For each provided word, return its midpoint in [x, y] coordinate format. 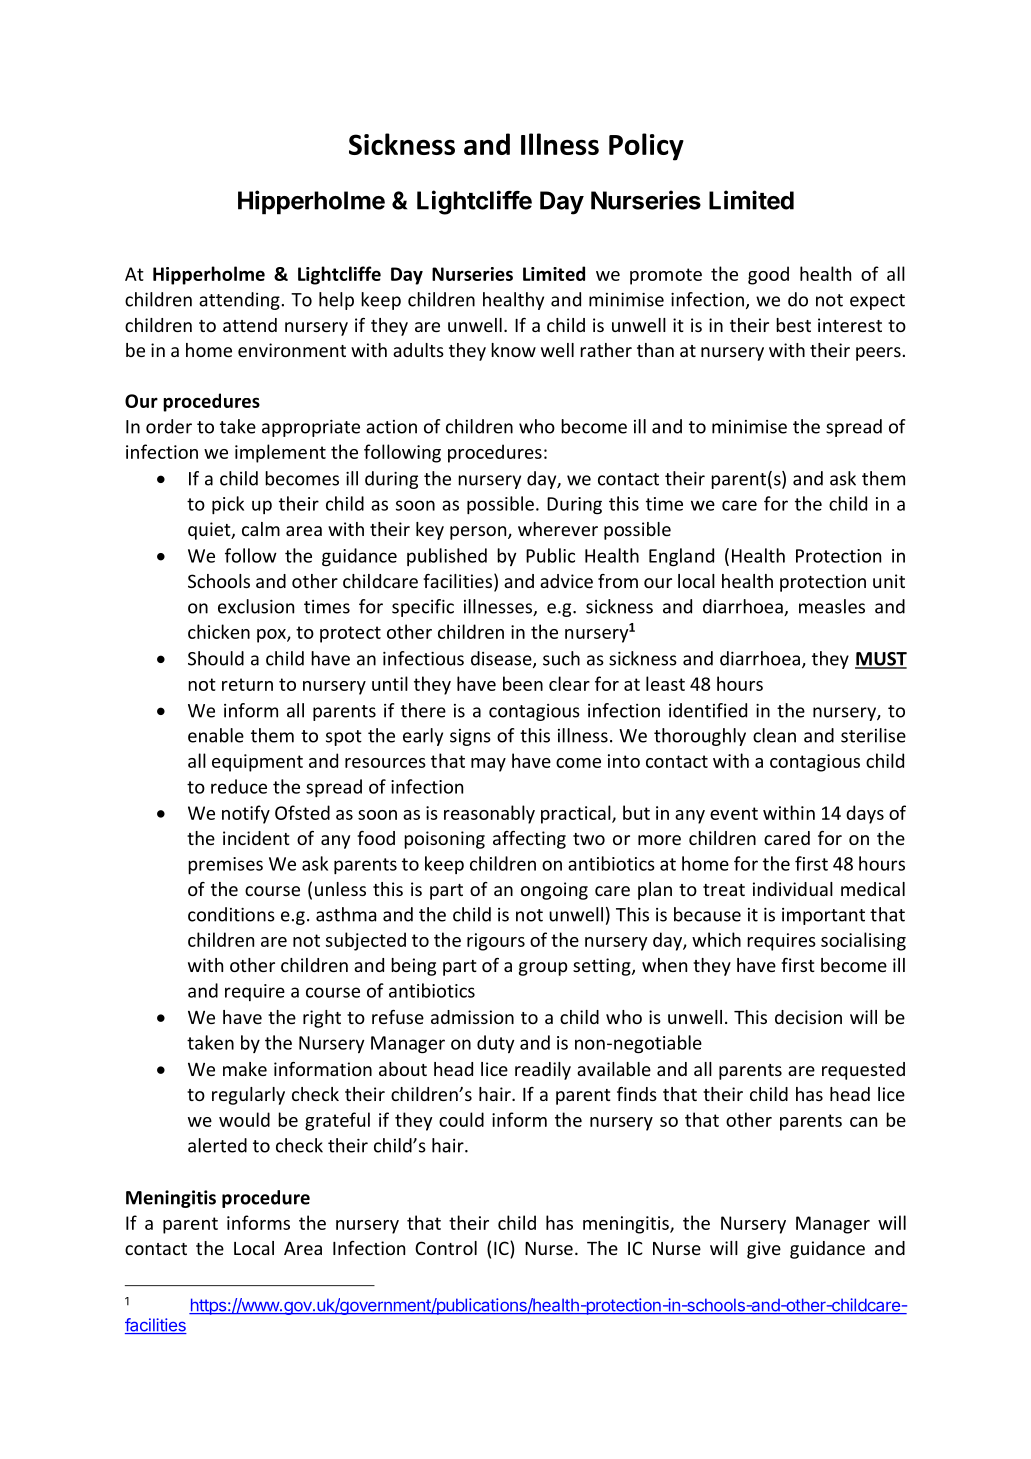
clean [774, 735]
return [247, 684]
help [336, 301]
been [523, 683]
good [768, 275]
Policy [646, 147]
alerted [217, 1145]
